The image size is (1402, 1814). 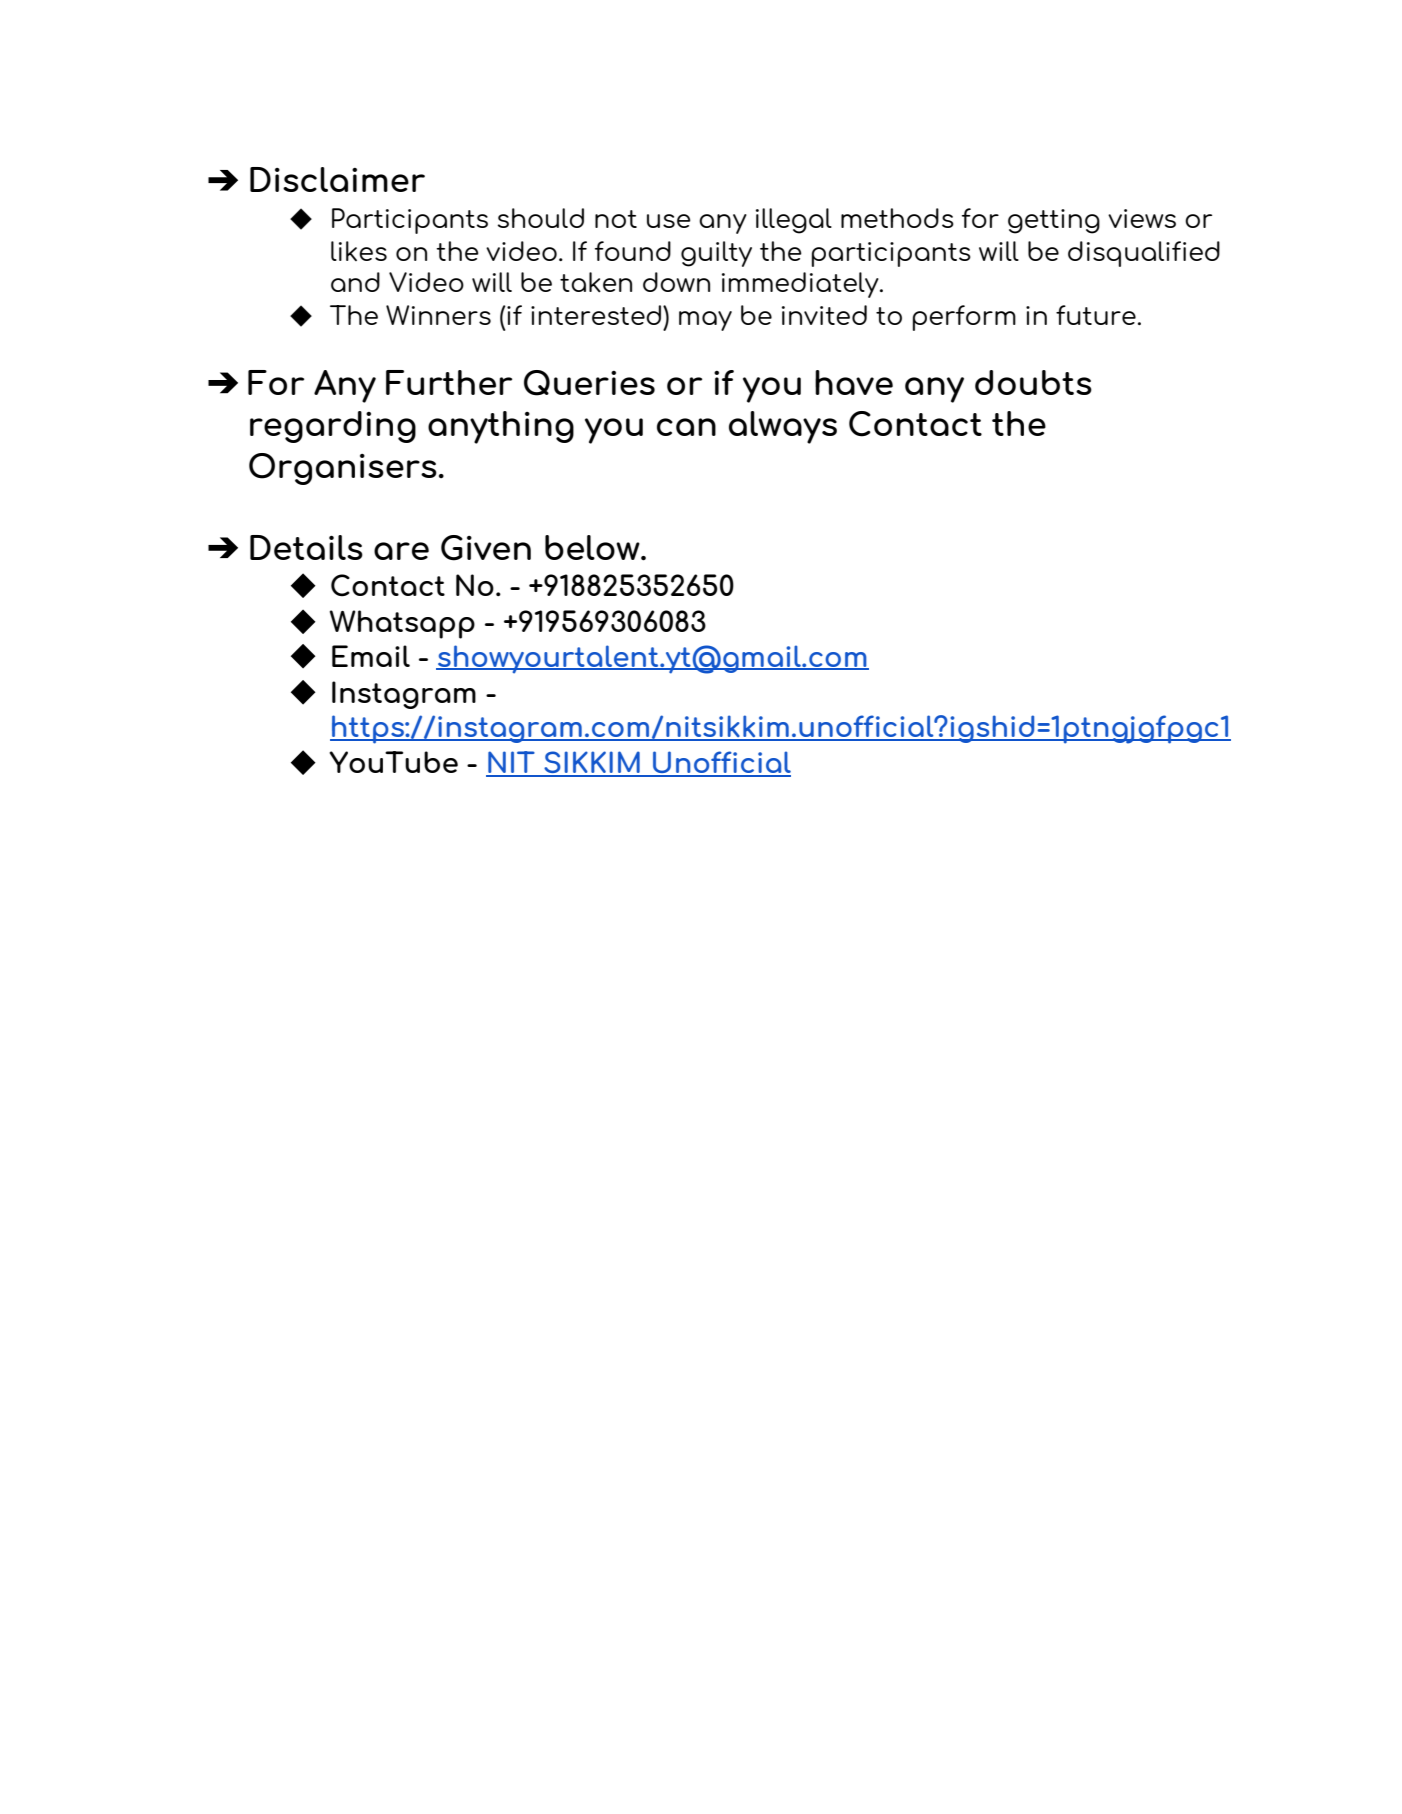 I want to click on are, so click(x=401, y=551).
